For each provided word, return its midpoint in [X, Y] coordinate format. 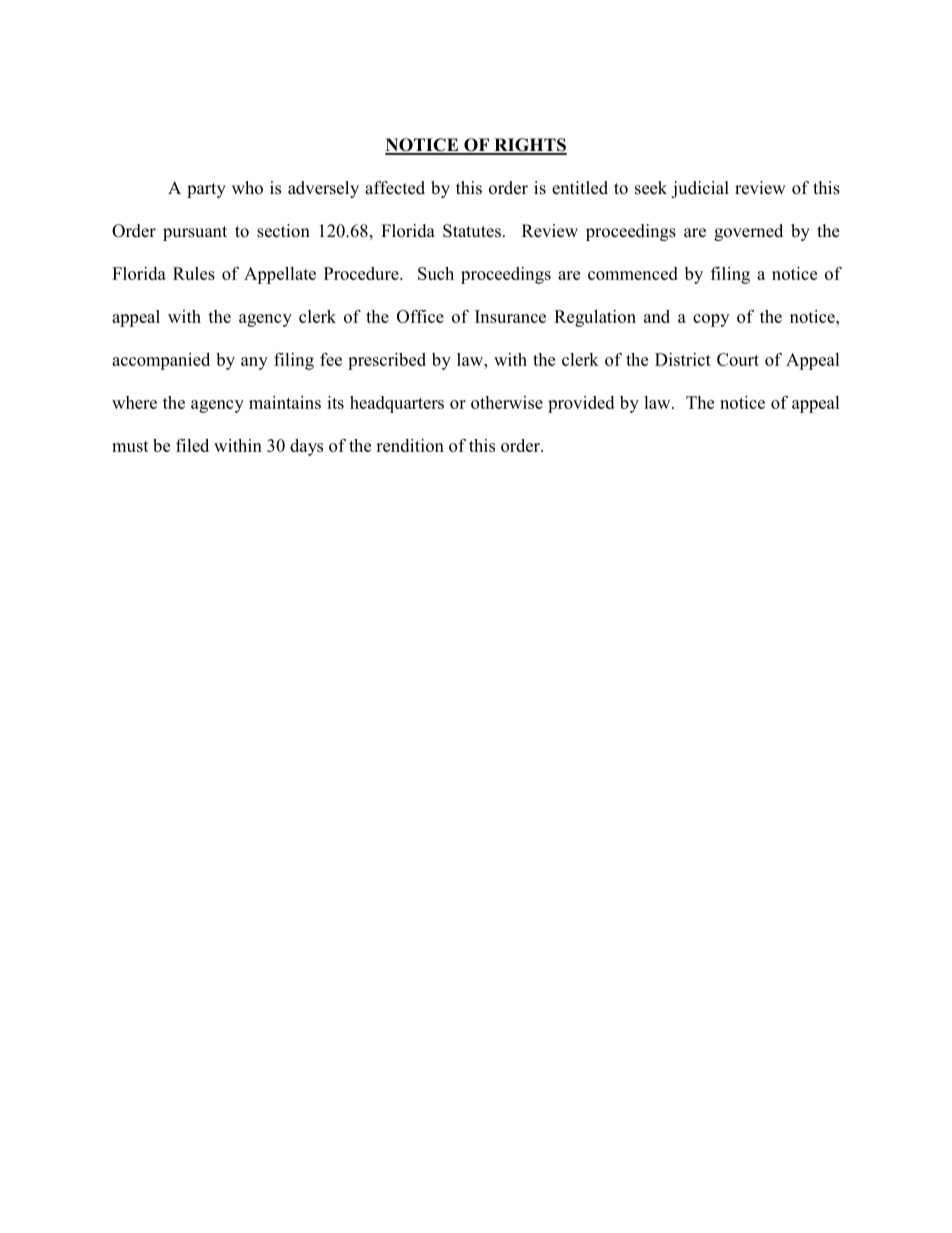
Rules [194, 273]
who [247, 188]
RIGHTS [529, 146]
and [657, 316]
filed [192, 445]
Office [420, 316]
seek [651, 188]
